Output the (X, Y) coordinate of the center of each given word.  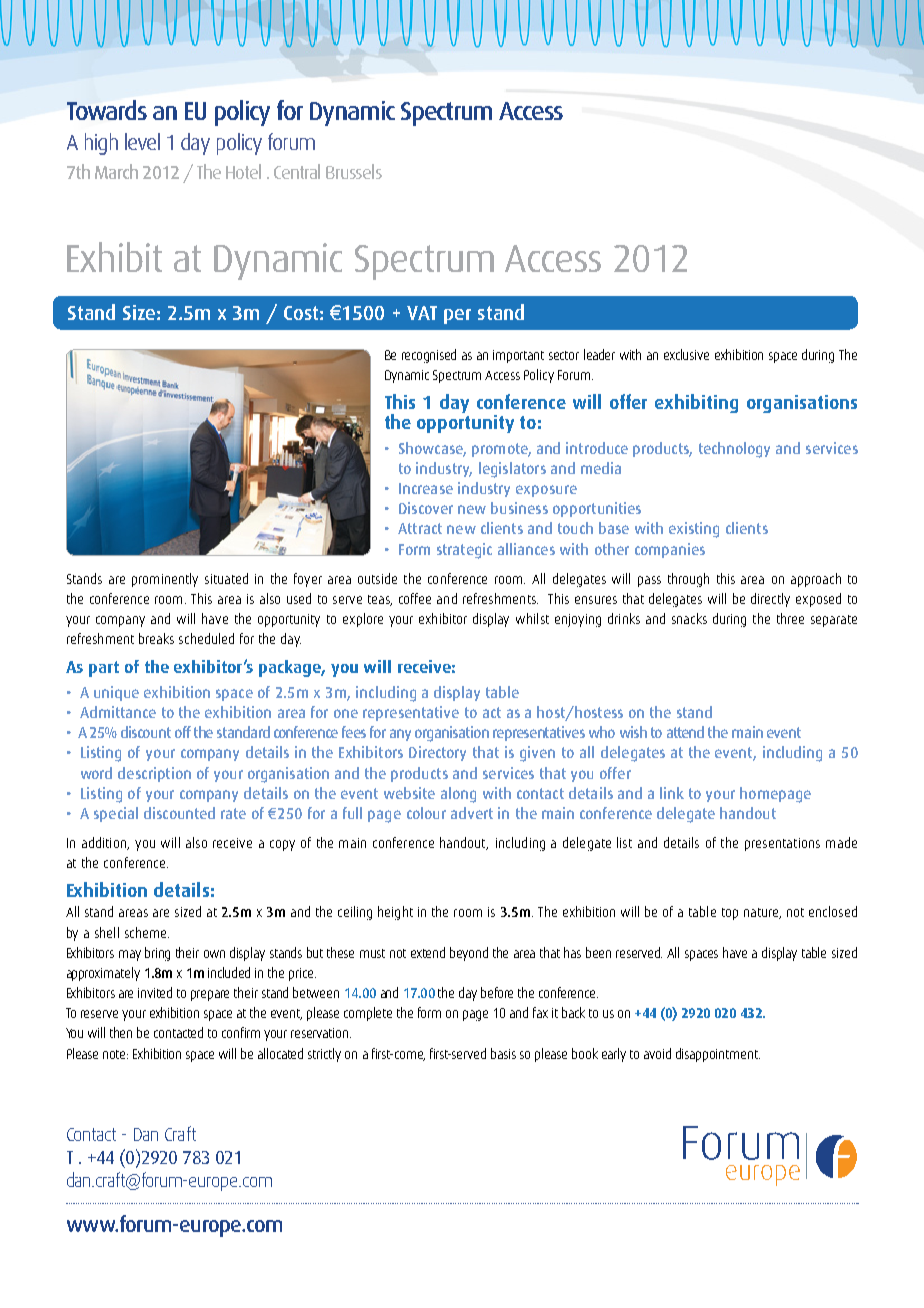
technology (734, 450)
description (154, 774)
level (142, 141)
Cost (301, 313)
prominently (165, 580)
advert (472, 813)
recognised (429, 356)
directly (770, 600)
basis (503, 1053)
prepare (210, 995)
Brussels (354, 171)
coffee (415, 598)
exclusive (686, 354)
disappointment (718, 1055)
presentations (782, 844)
